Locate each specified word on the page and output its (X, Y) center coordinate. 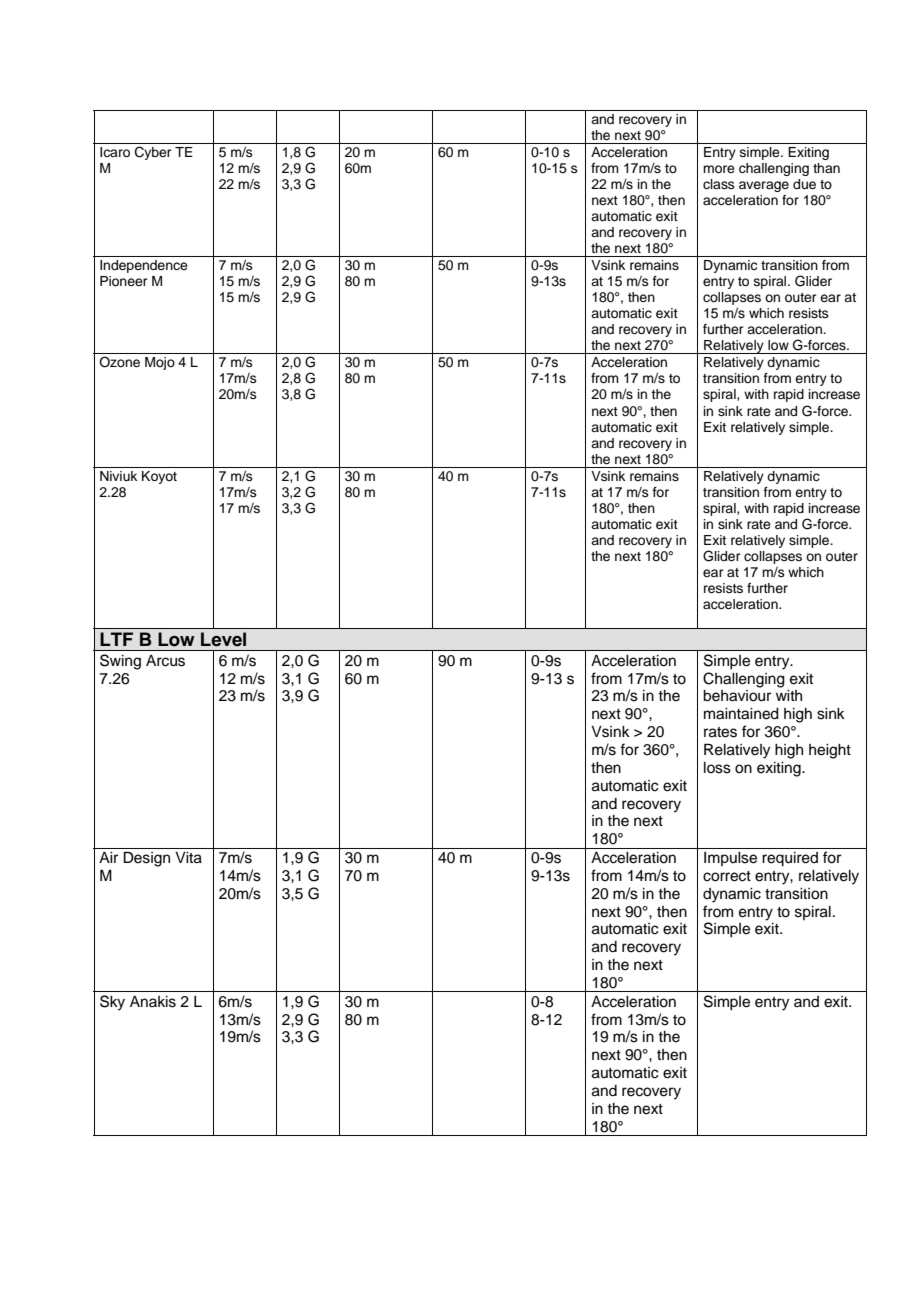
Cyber (153, 153)
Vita (188, 858)
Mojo (160, 363)
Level (223, 639)
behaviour (737, 696)
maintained (741, 714)
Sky (112, 1003)
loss (717, 768)
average (764, 186)
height (830, 751)
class (719, 184)
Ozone (119, 362)
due (804, 184)
